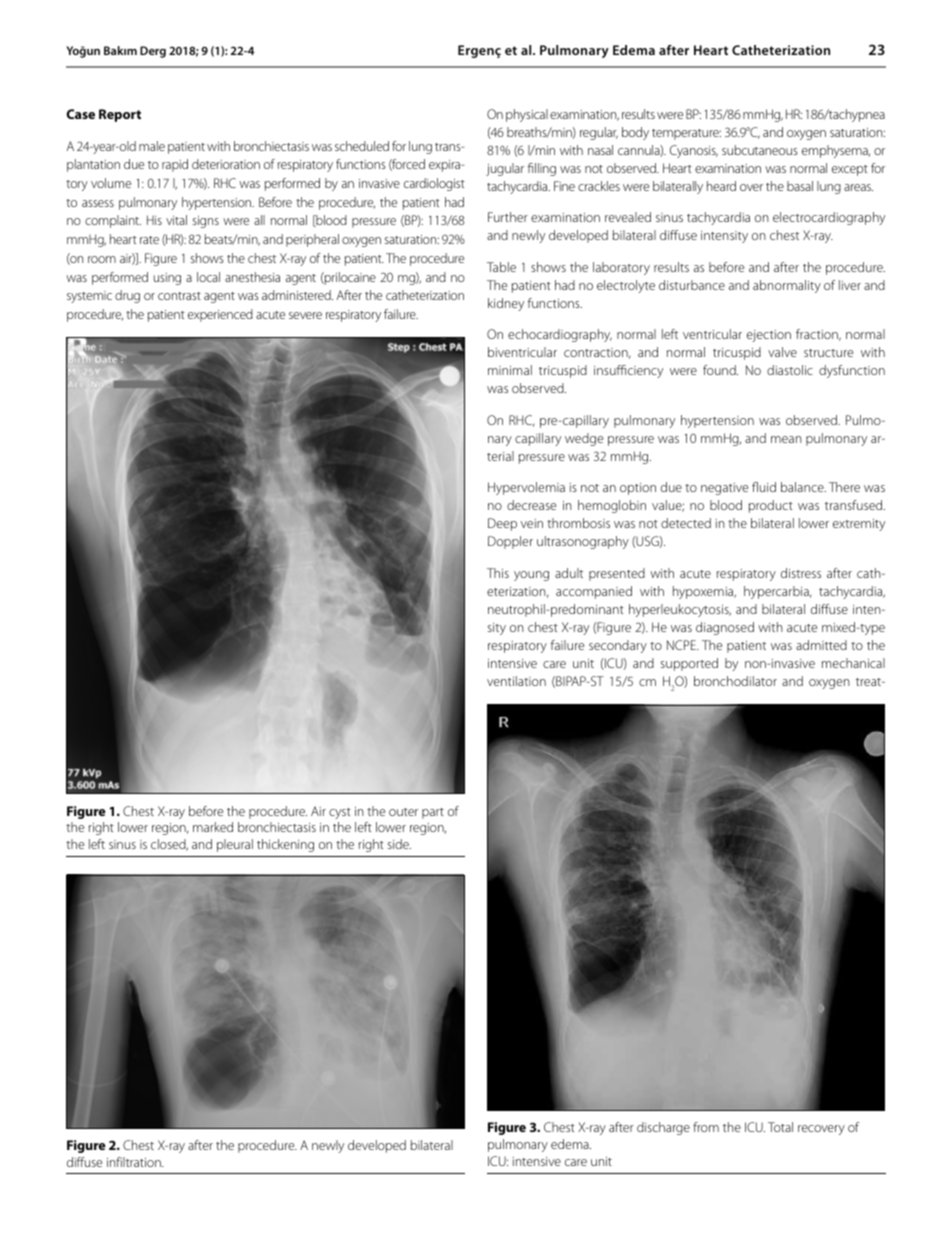 The width and height of the screenshot is (952, 1240). I want to click on jugular, so click(505, 169).
